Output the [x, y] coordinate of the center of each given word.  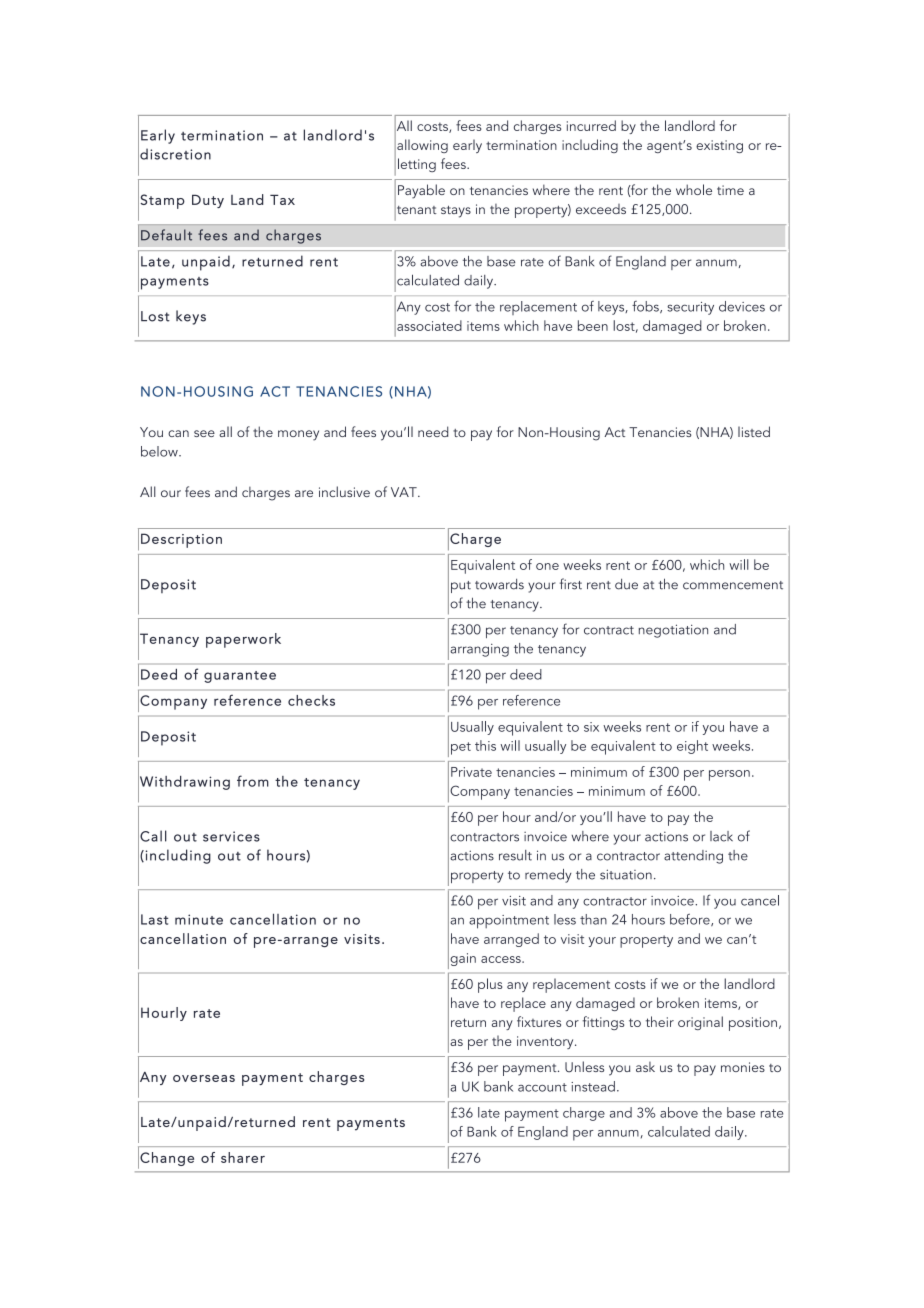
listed [754, 431]
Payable [421, 191]
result [515, 855]
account [542, 1087]
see [204, 433]
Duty [208, 201]
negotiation [673, 631]
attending [693, 857]
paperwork [243, 640]
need [433, 431]
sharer [243, 1157]
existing [719, 146]
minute [199, 919]
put [461, 587]
